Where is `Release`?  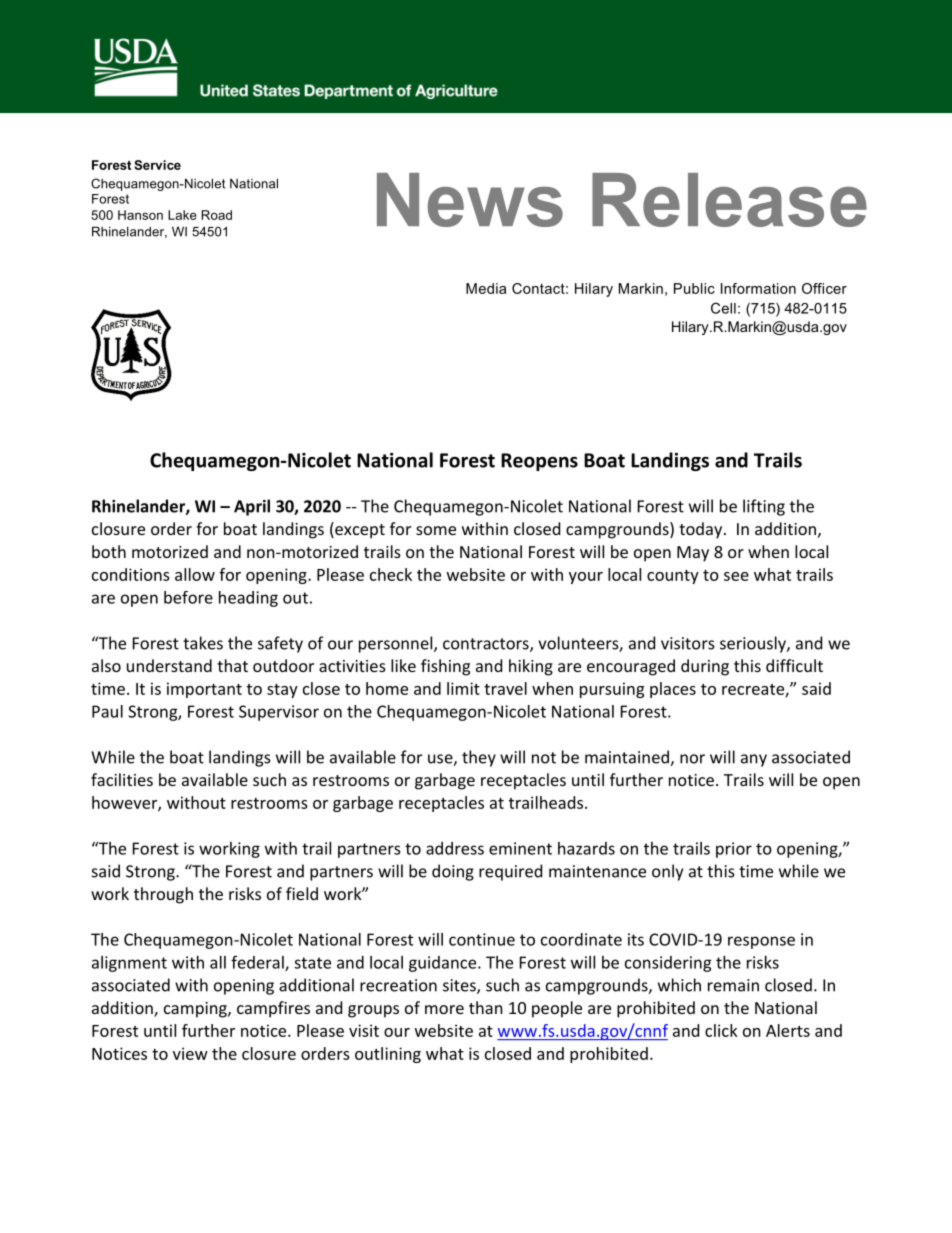 Release is located at coordinates (729, 200).
